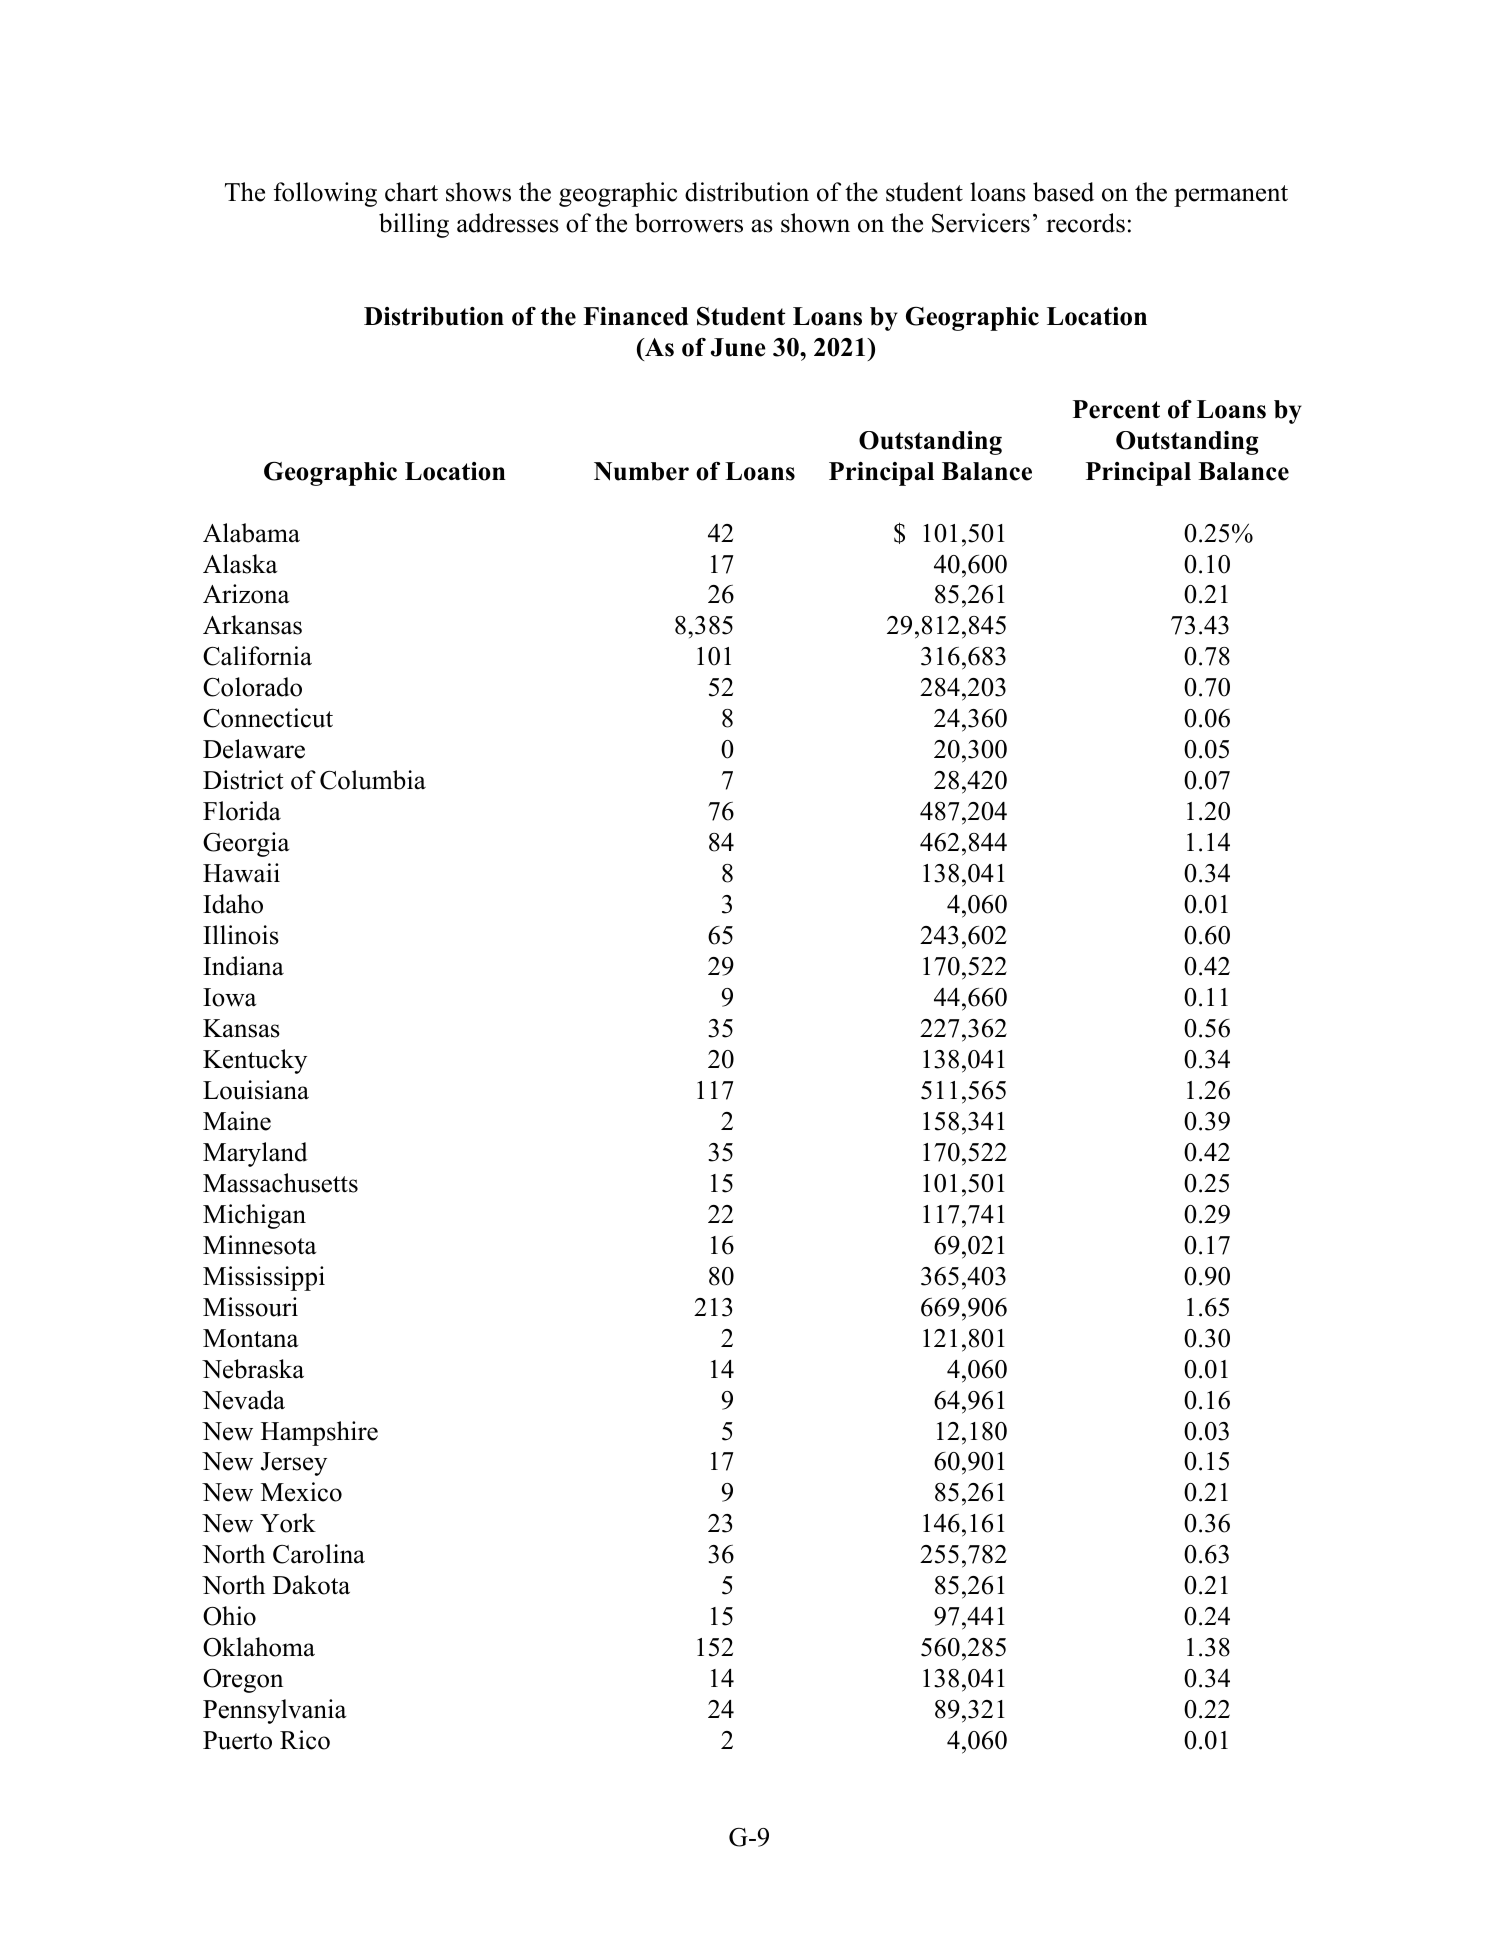 This document has height=1939, width=1499. I want to click on records, so click(1085, 223).
